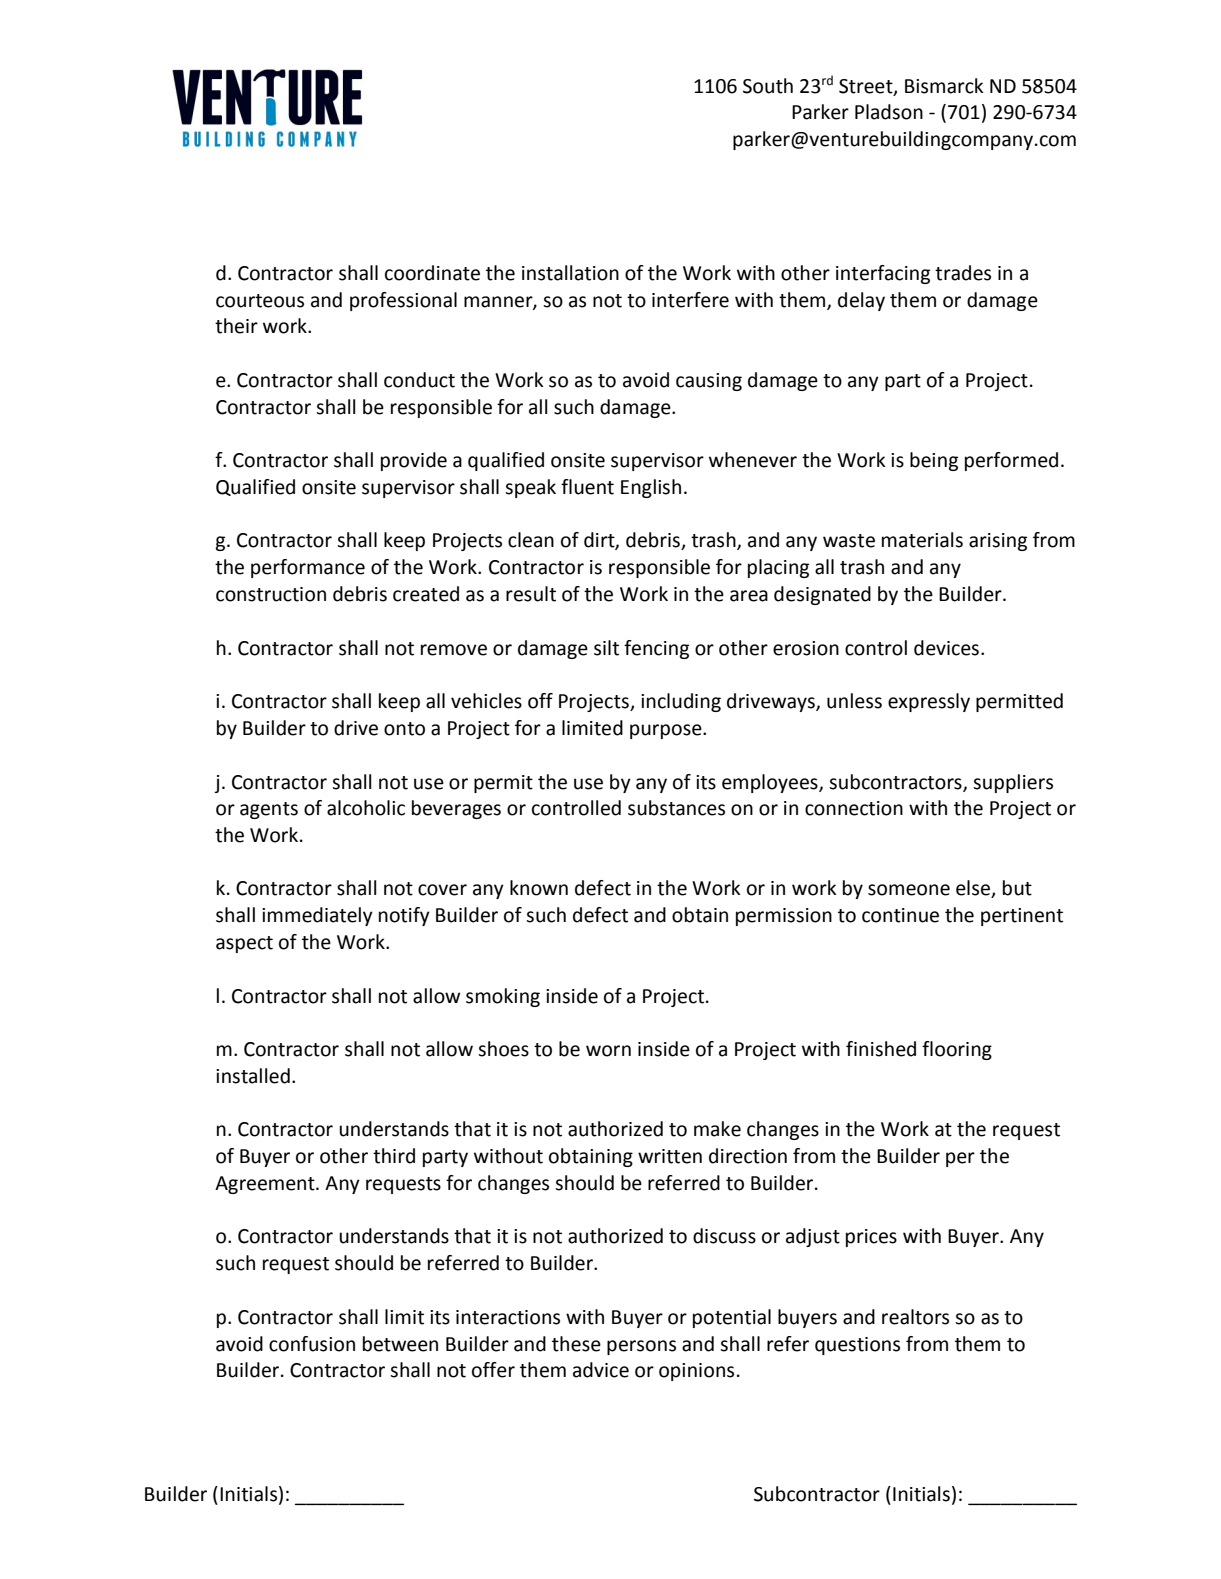 This page has height=1579, width=1221. What do you see at coordinates (934, 461) in the page?
I see `being` at bounding box center [934, 461].
